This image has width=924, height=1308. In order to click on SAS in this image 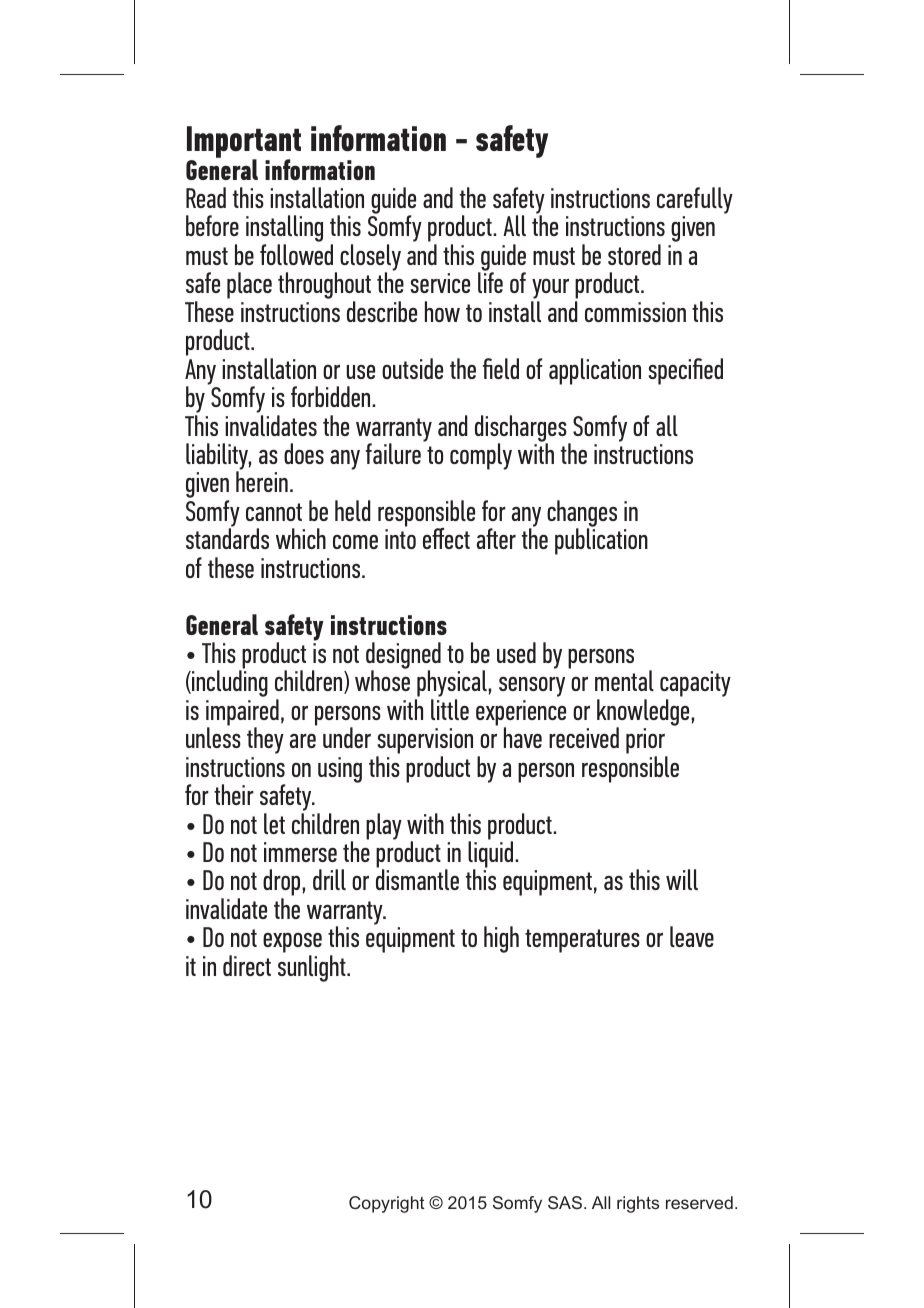, I will do `click(565, 1202)`.
